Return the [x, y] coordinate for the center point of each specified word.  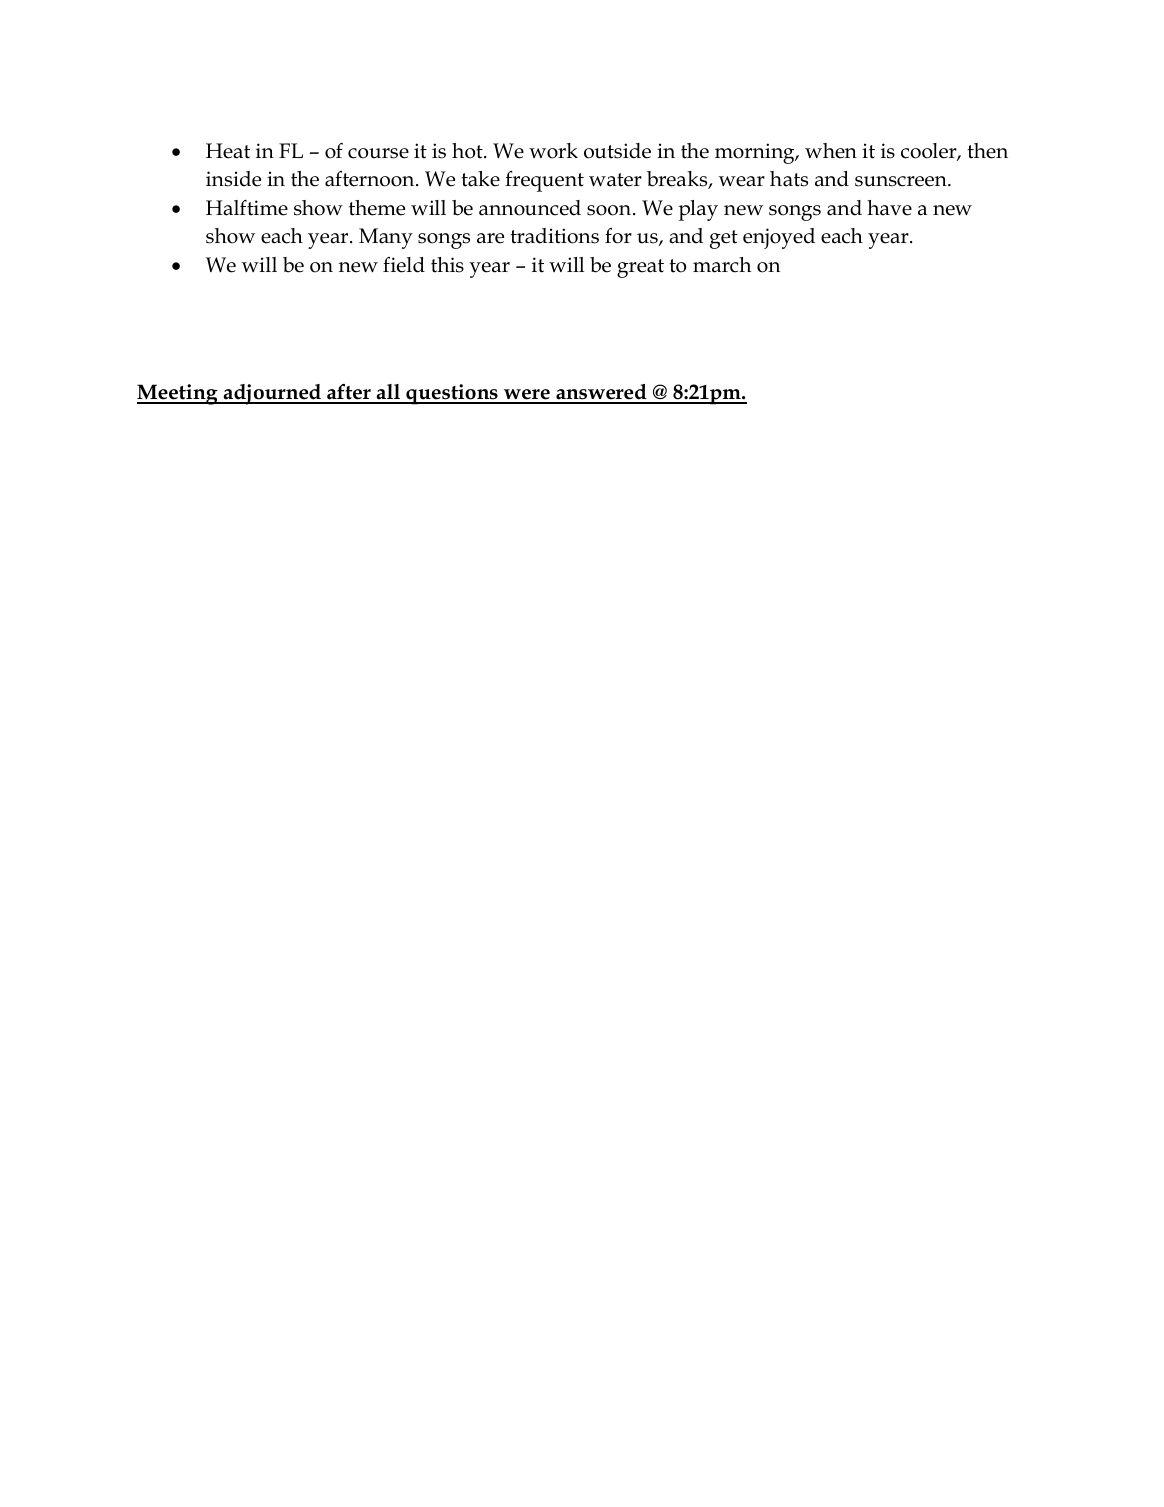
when [831, 151]
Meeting [178, 394]
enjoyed [779, 238]
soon [609, 210]
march [722, 265]
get [724, 239]
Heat [228, 151]
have [889, 208]
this [447, 265]
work [553, 151]
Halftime [247, 208]
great [640, 268]
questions [452, 394]
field [404, 265]
